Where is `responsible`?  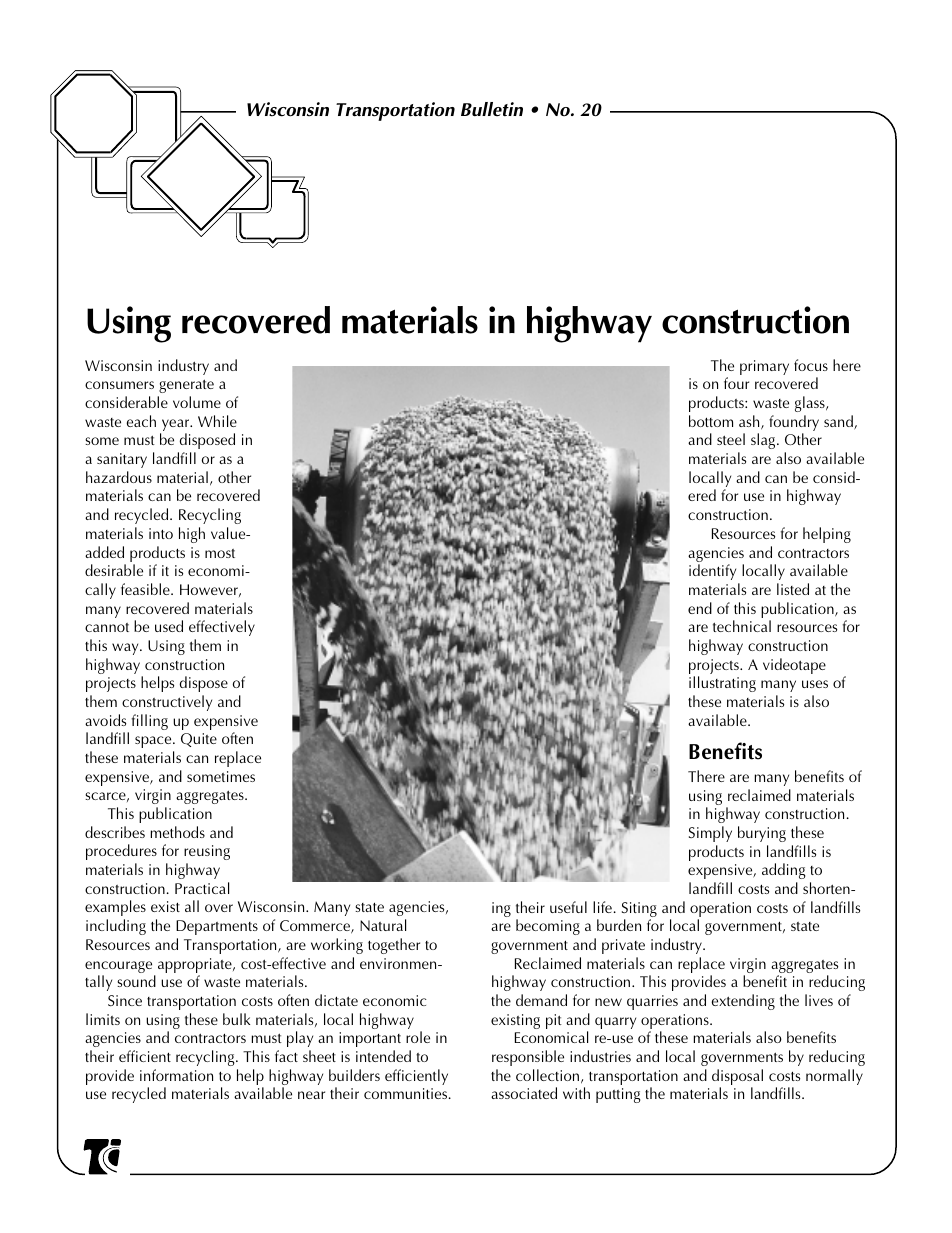
responsible is located at coordinates (528, 1058).
